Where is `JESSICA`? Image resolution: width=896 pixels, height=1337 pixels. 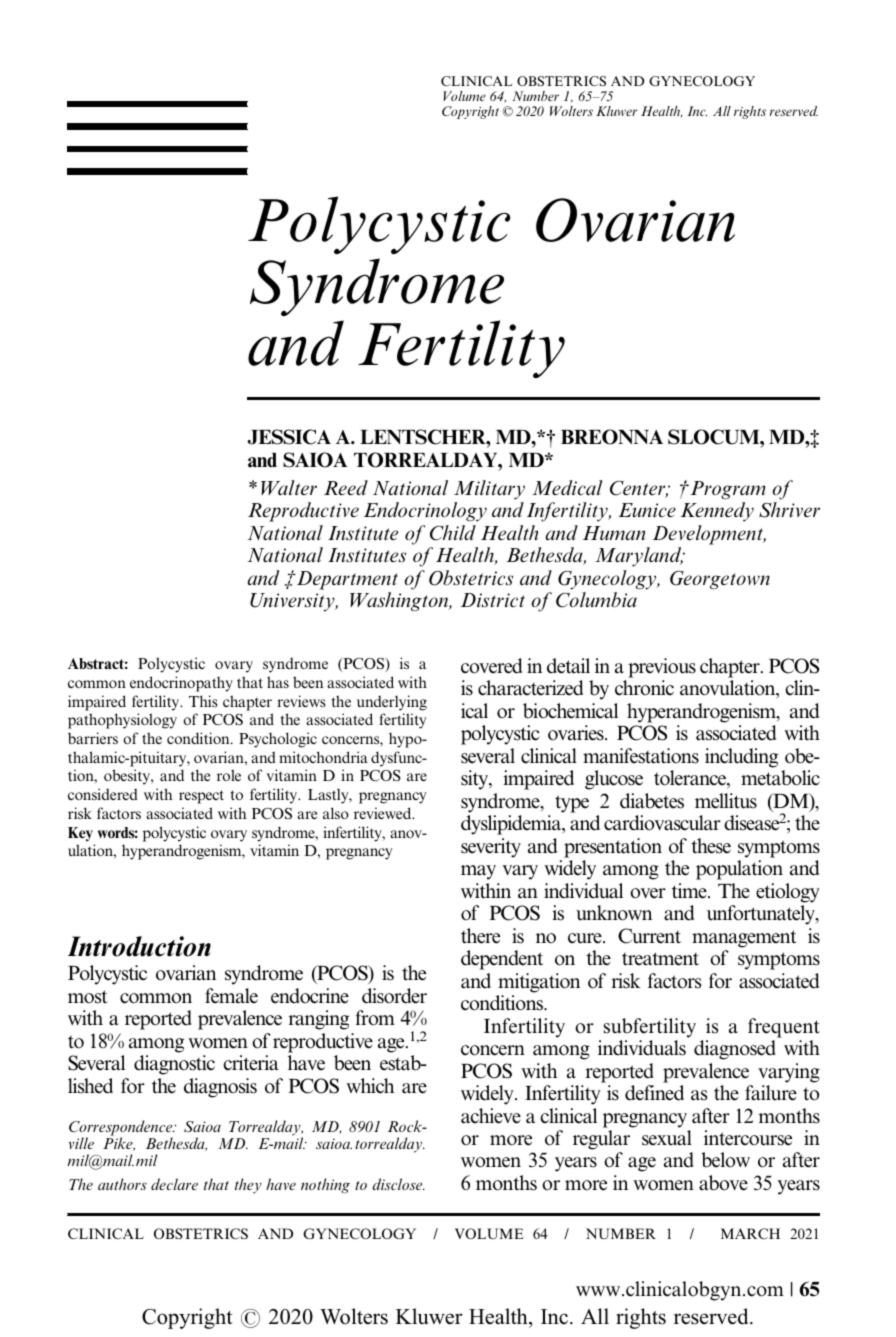
JESSICA is located at coordinates (289, 437).
